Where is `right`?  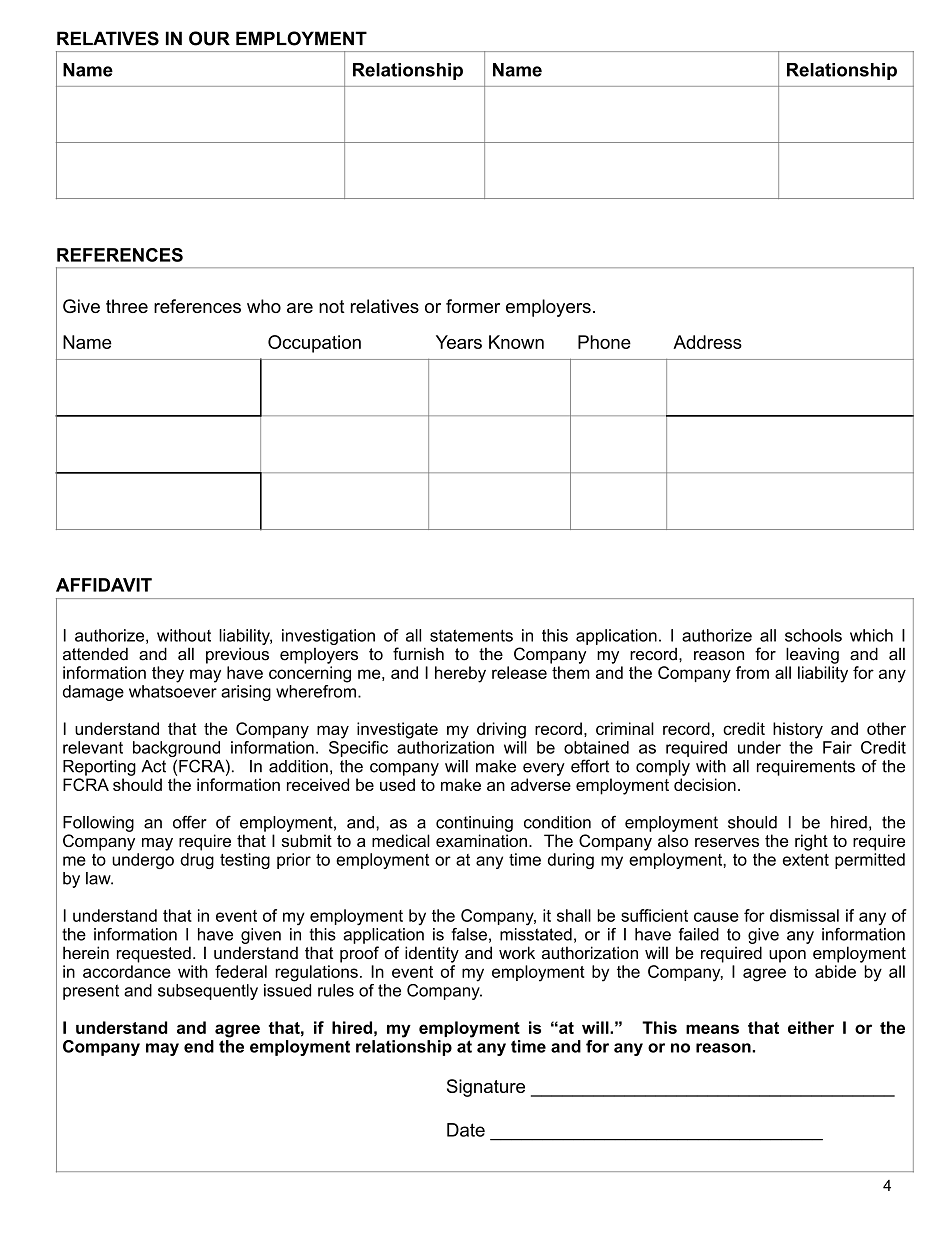
right is located at coordinates (811, 842).
